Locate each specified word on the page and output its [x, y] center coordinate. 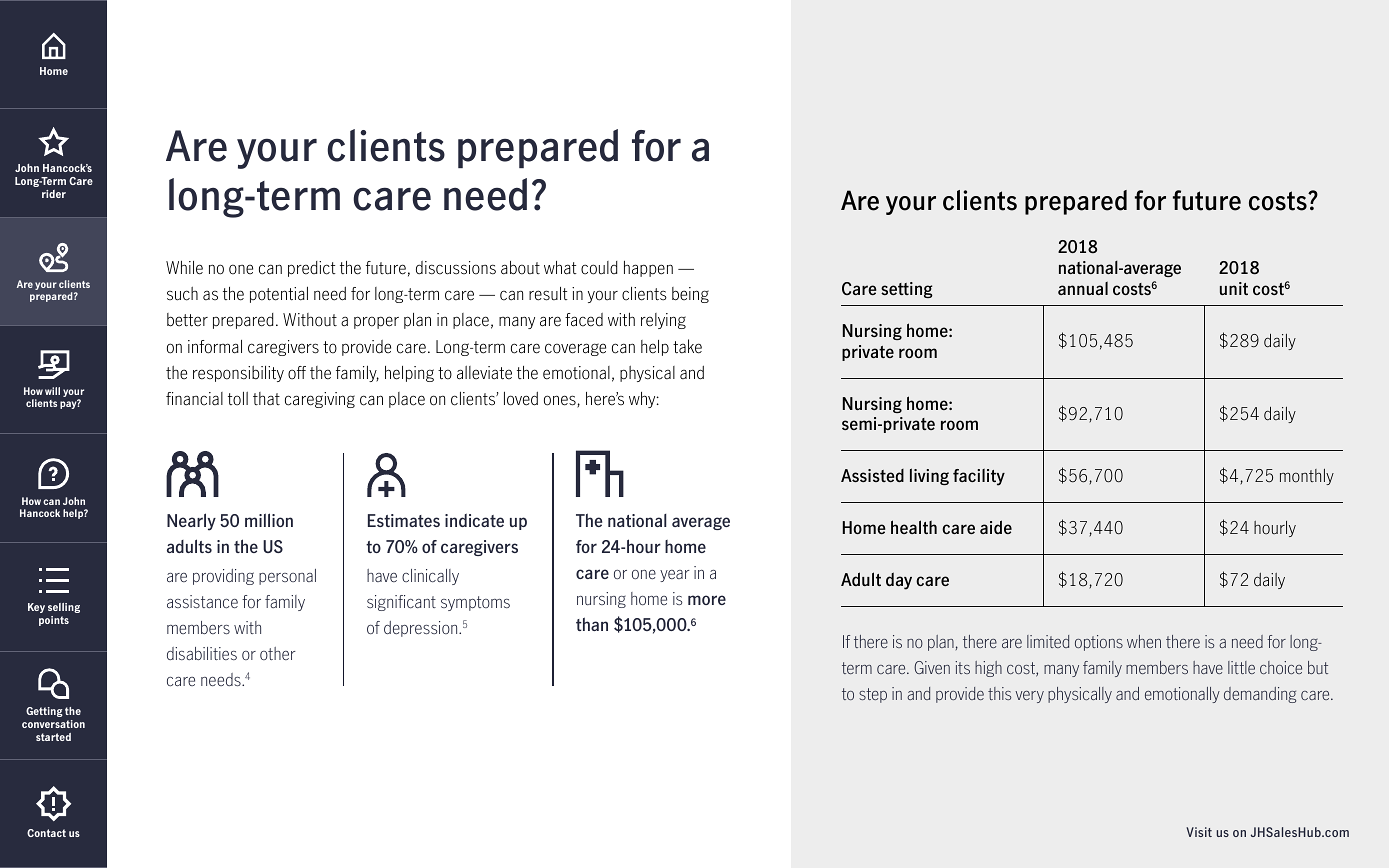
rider [54, 194]
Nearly [191, 522]
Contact [46, 833]
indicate [474, 520]
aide [996, 527]
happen [648, 269]
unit [1234, 288]
